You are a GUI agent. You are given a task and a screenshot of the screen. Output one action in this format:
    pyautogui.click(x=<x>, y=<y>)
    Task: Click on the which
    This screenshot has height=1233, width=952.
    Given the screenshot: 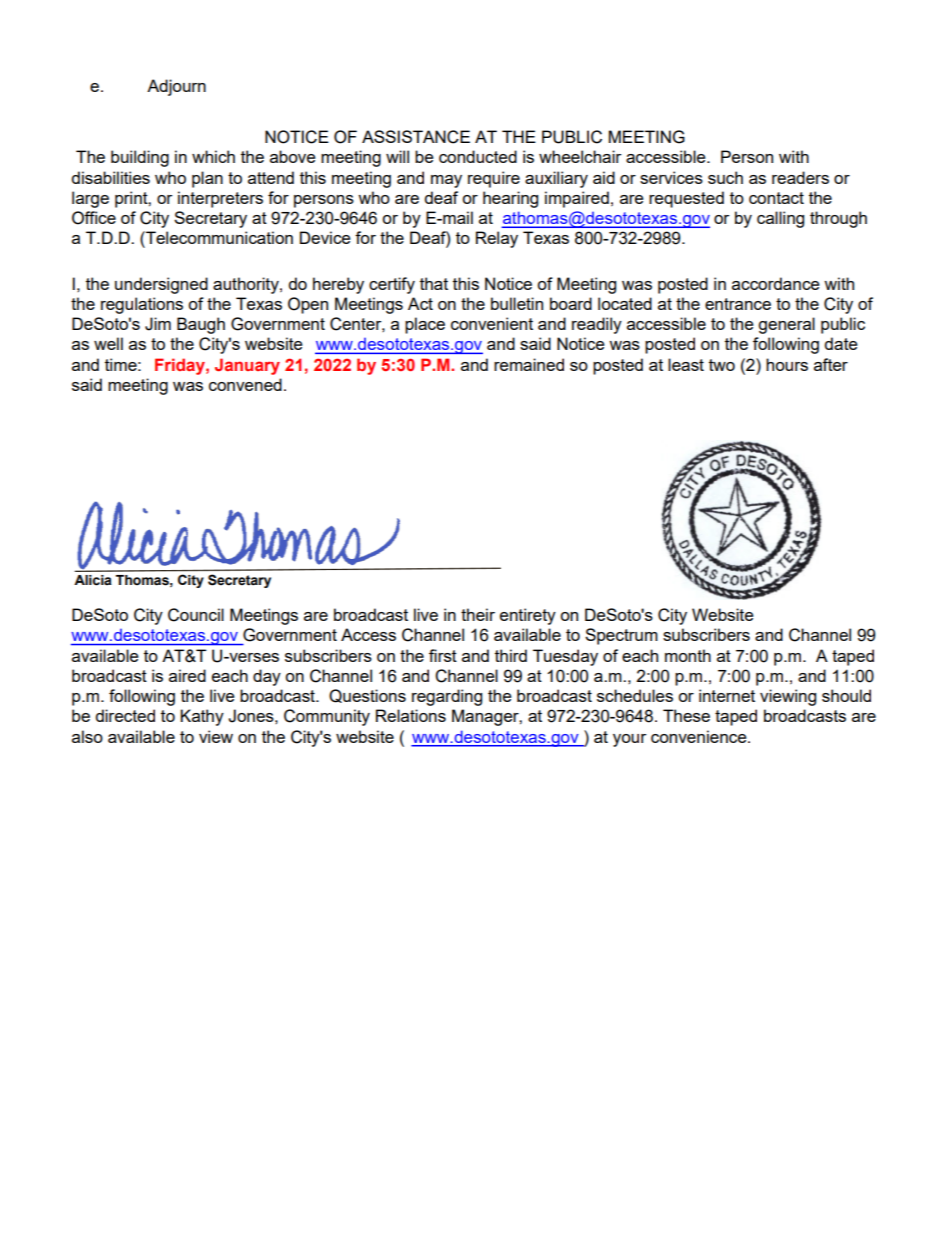 What is the action you would take?
    pyautogui.click(x=213, y=156)
